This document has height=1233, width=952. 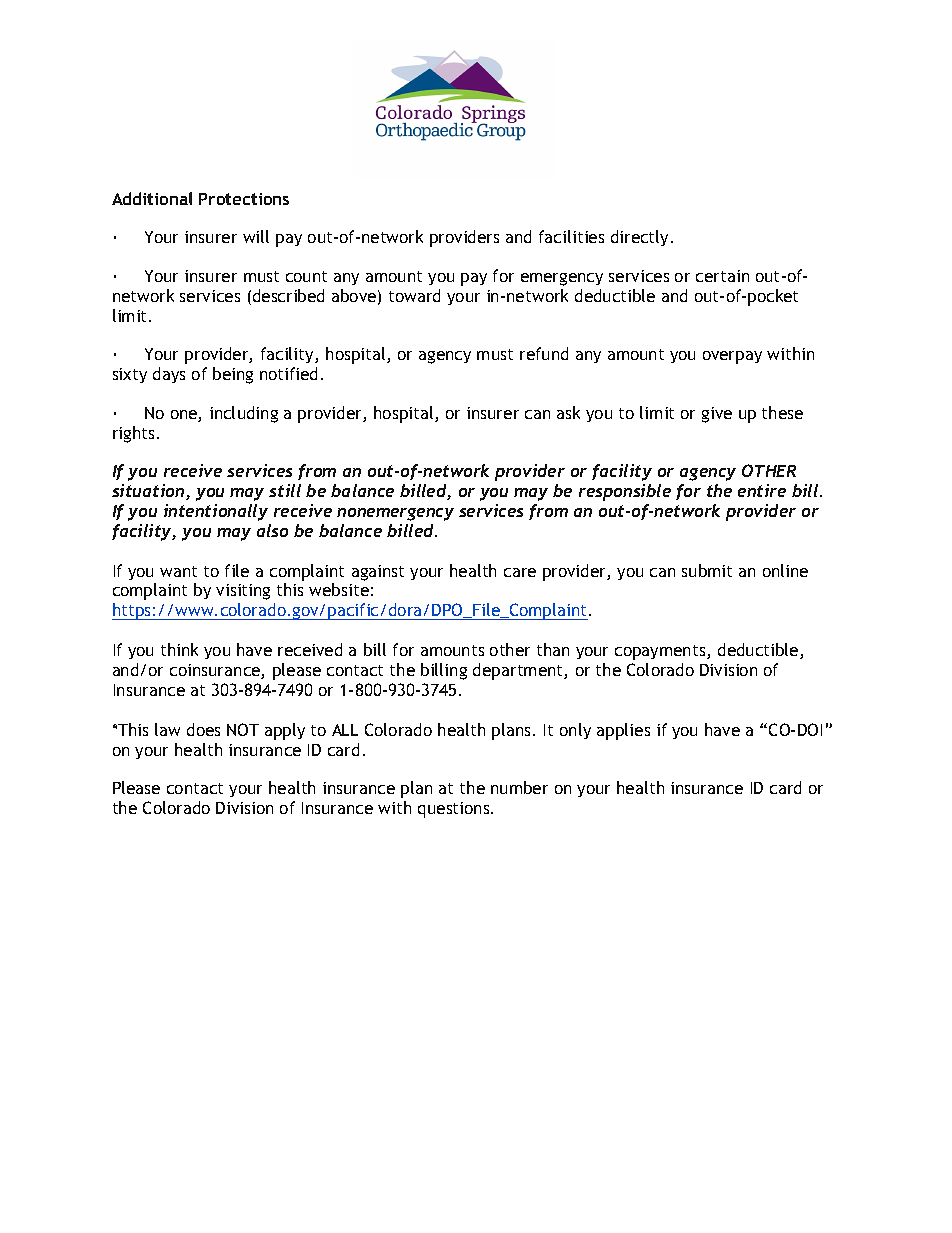 I want to click on refund, so click(x=544, y=353).
